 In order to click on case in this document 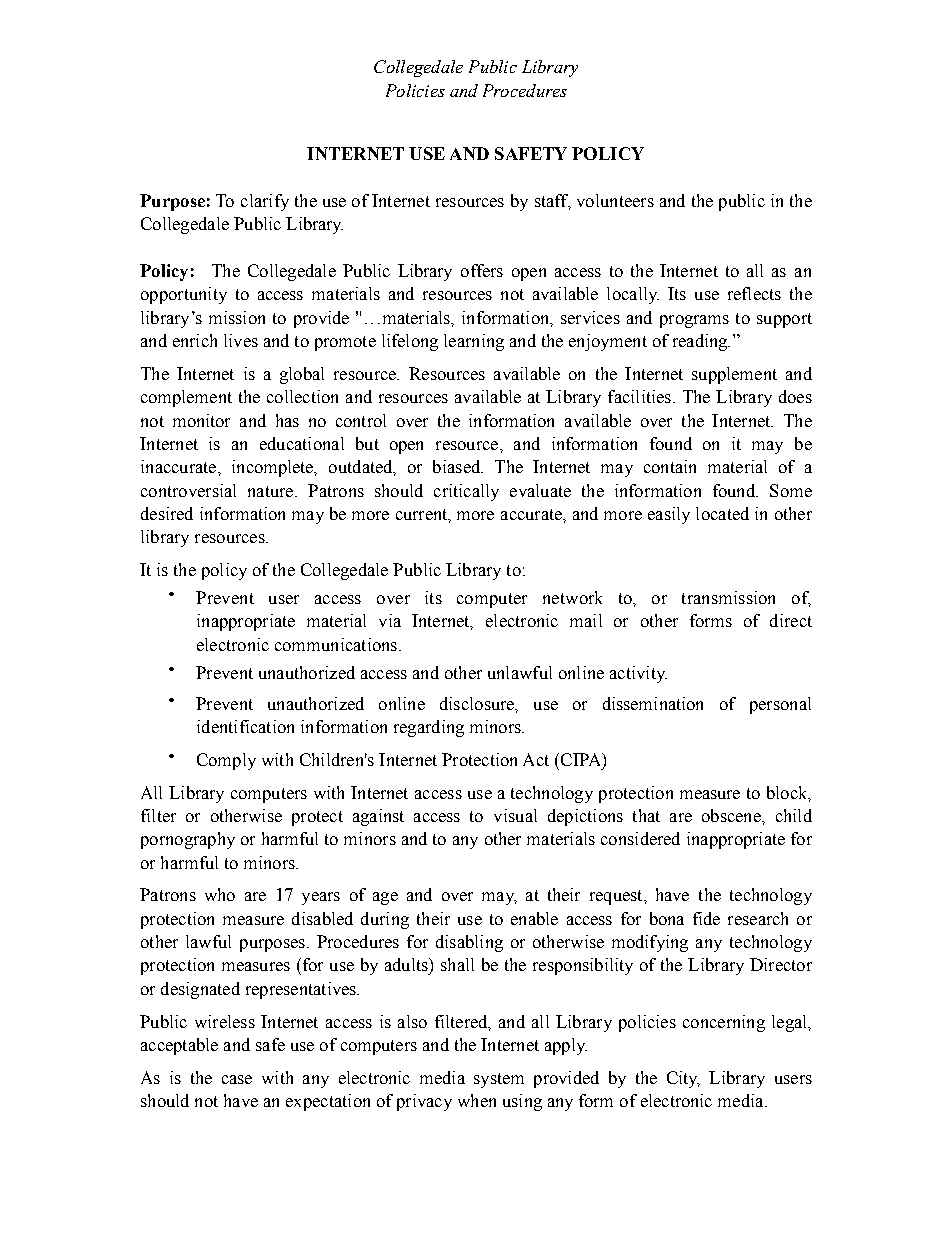, I will do `click(237, 1079)`.
